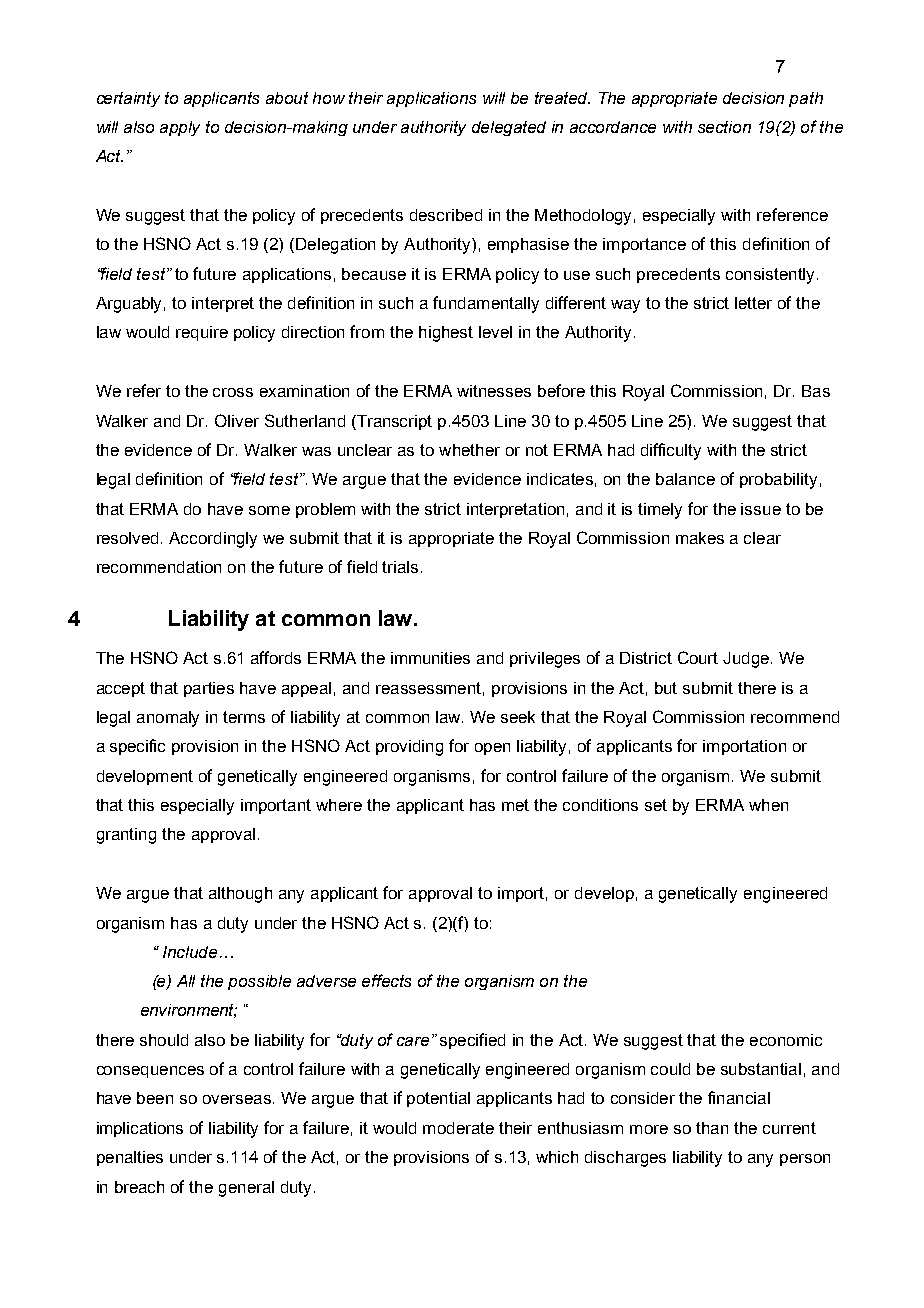 This screenshot has width=924, height=1308. Describe the element at coordinates (768, 805) in the screenshot. I see `when` at that location.
